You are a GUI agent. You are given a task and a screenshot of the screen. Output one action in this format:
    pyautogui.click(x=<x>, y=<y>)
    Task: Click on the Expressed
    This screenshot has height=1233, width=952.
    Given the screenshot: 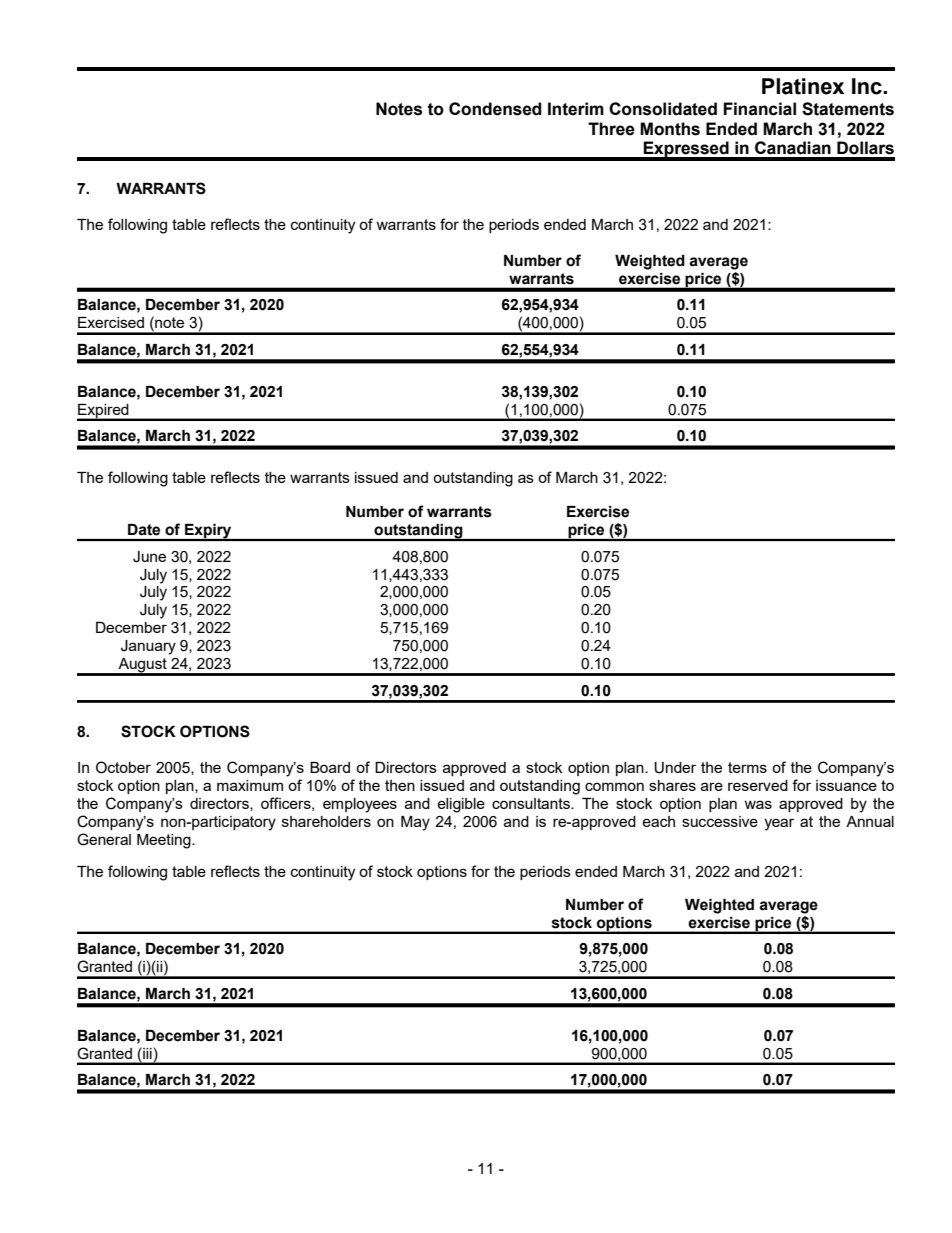 What is the action you would take?
    pyautogui.click(x=686, y=150)
